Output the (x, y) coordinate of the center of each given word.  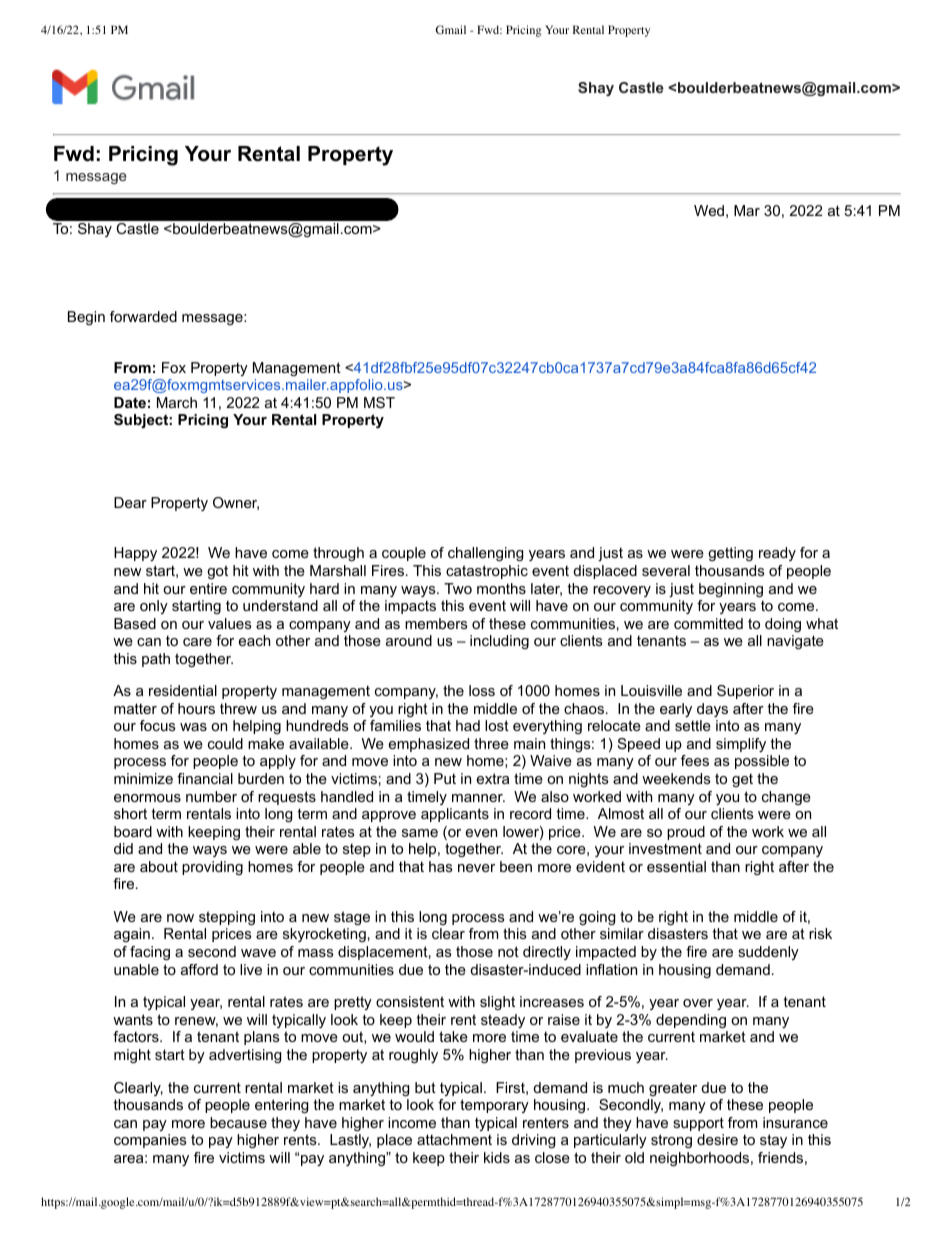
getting (730, 554)
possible (762, 762)
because (238, 1122)
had (468, 725)
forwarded (143, 316)
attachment (454, 1139)
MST (379, 402)
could (225, 743)
